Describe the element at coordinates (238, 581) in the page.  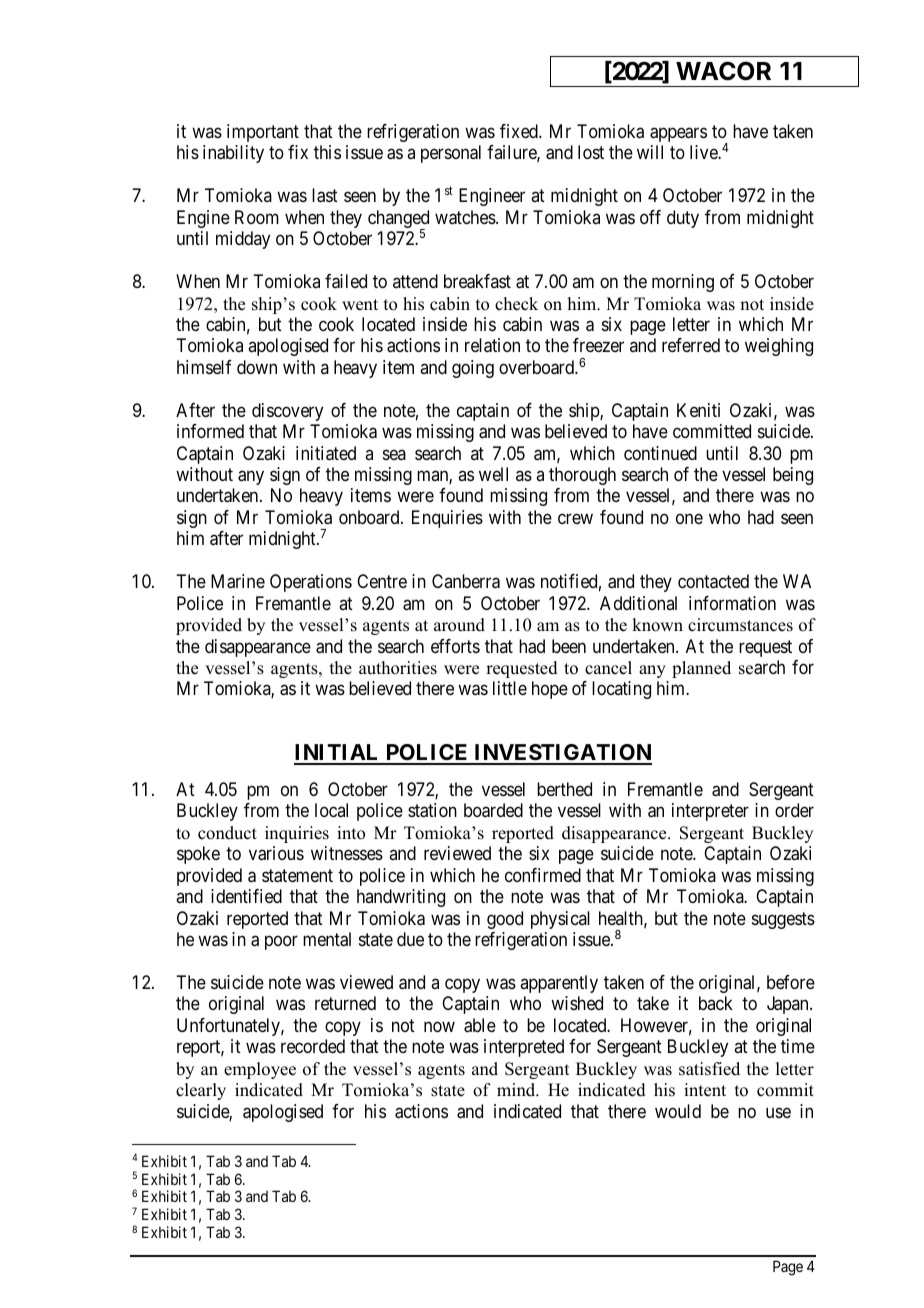
I see `Marine` at that location.
